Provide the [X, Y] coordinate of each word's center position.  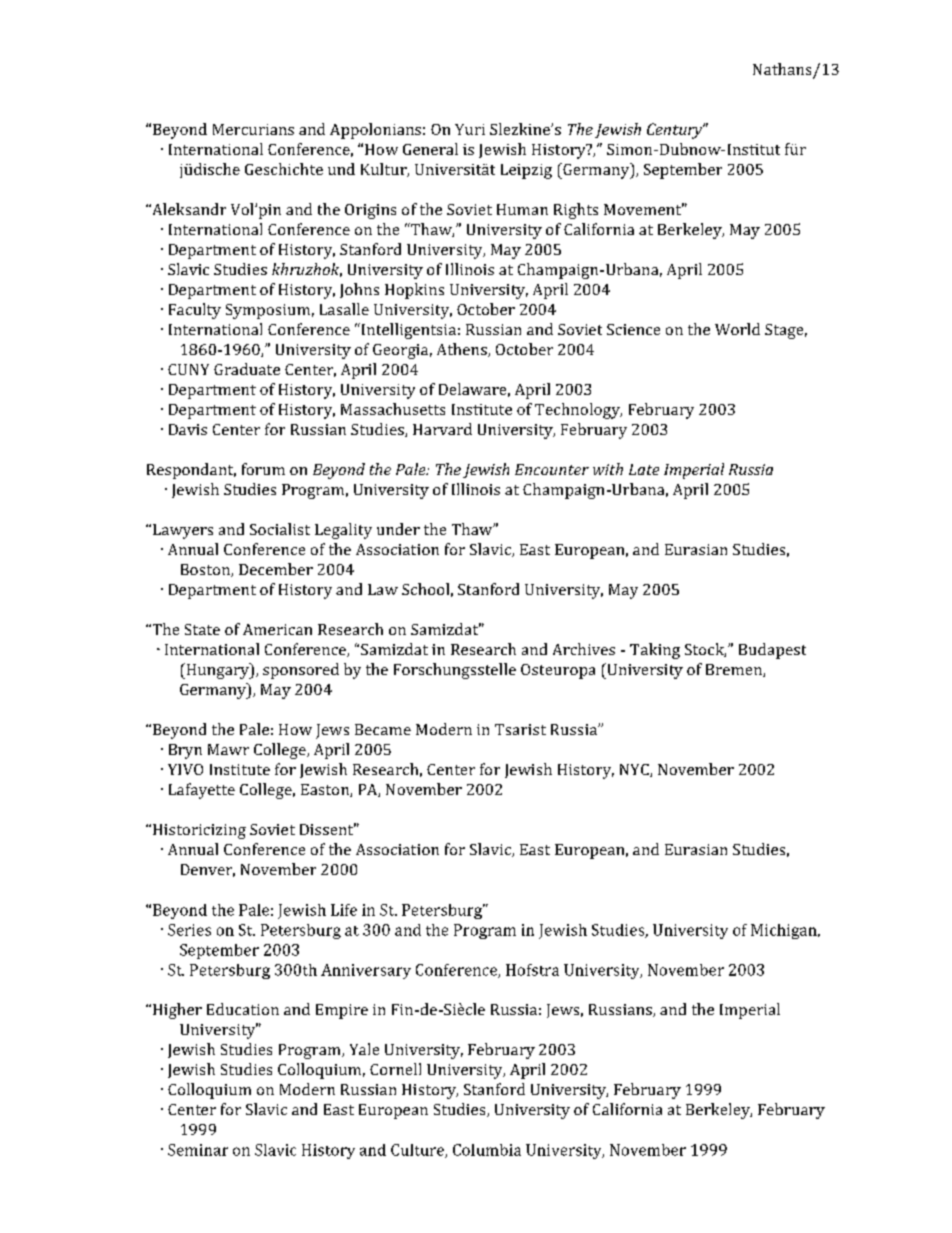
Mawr [228, 749]
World [737, 329]
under [398, 529]
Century [676, 131]
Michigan [785, 931]
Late [644, 469]
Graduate [247, 369]
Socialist [280, 529]
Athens [463, 350]
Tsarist [520, 729]
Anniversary [366, 971]
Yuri [470, 129]
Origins [370, 211]
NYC [635, 770]
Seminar [198, 1150]
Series [189, 930]
